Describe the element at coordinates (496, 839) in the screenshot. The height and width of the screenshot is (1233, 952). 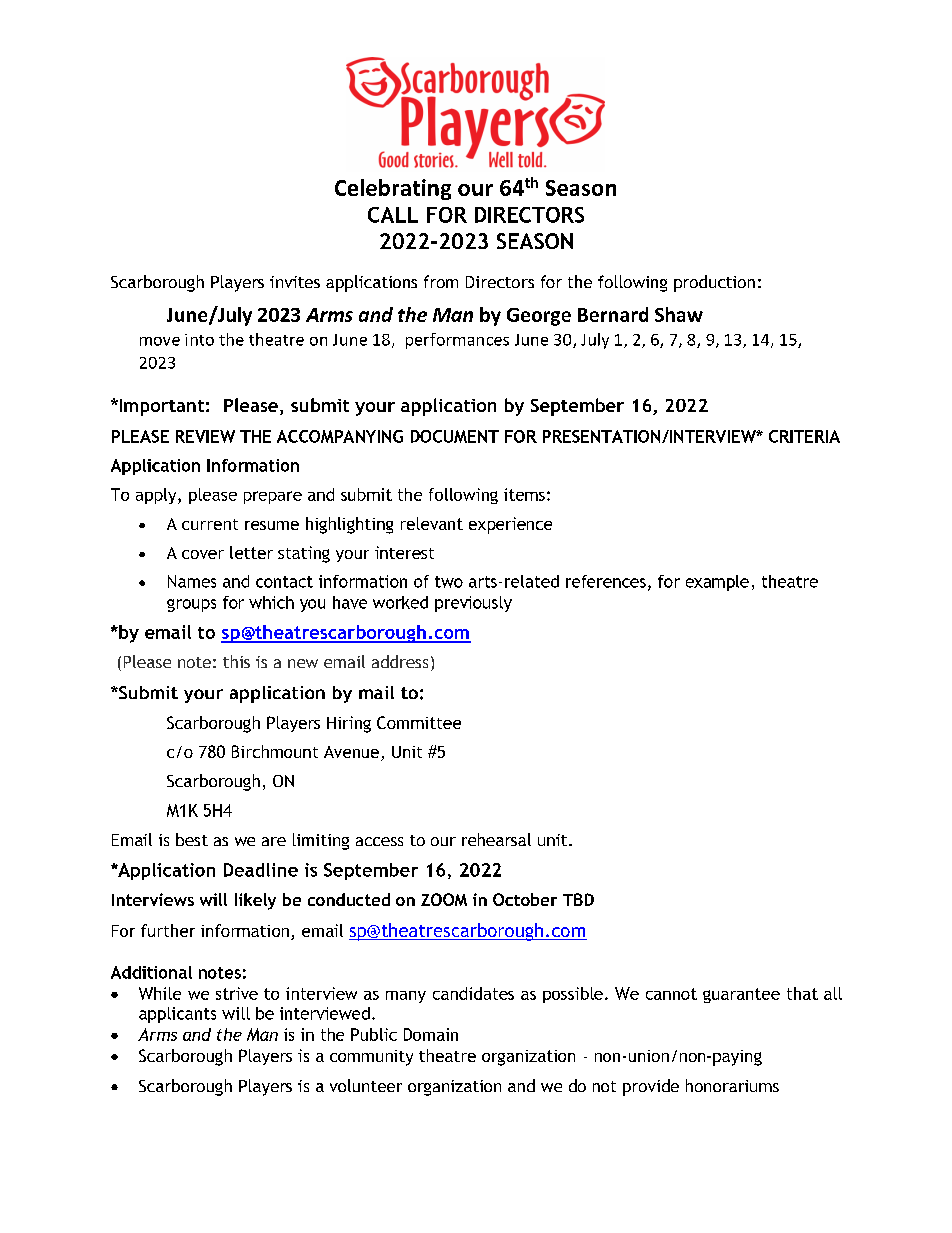
I see `rehearsal` at that location.
